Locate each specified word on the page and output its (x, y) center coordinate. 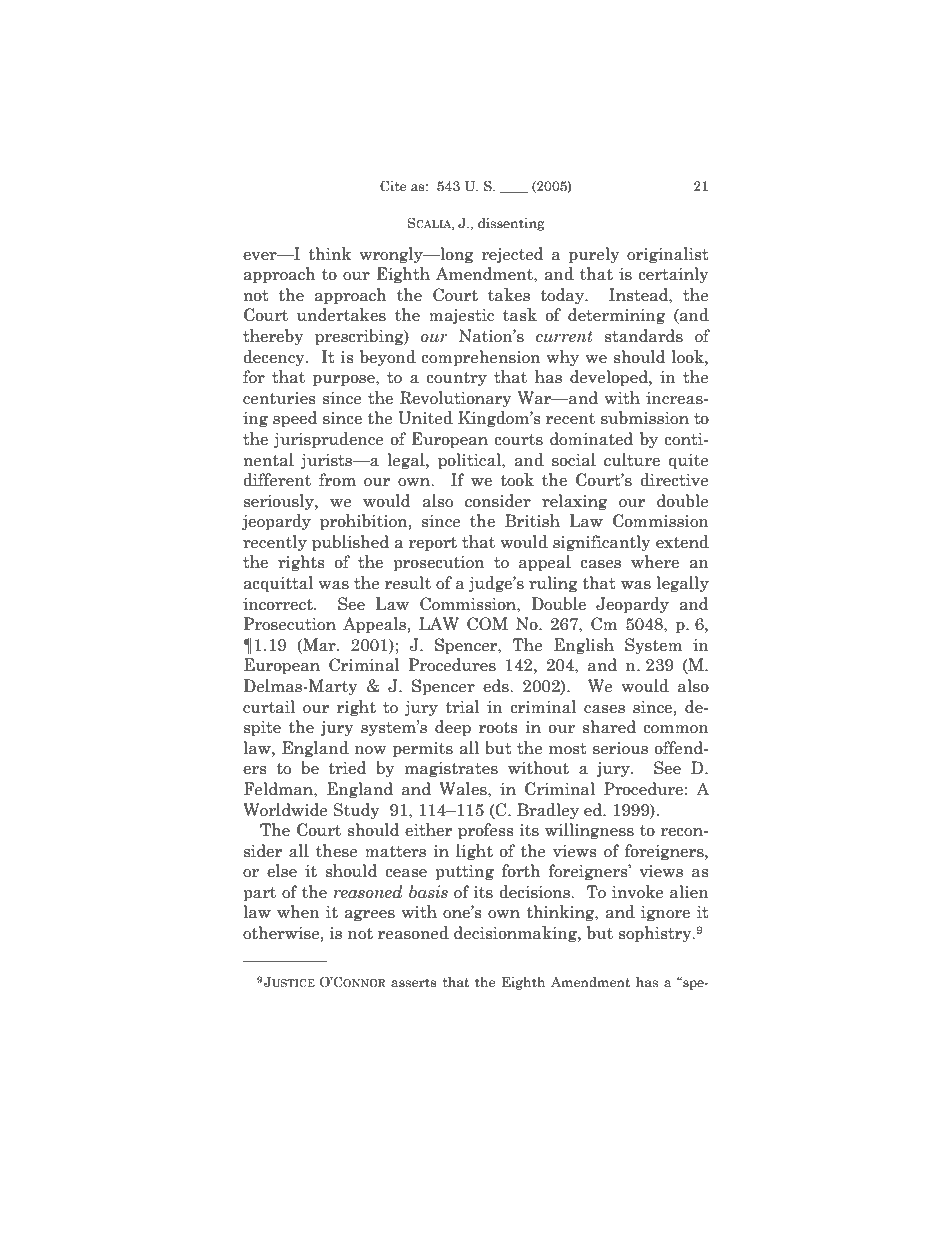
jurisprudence (329, 440)
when (298, 912)
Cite (393, 186)
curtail (269, 707)
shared (609, 727)
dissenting (511, 224)
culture (632, 460)
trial (462, 707)
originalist (668, 255)
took (517, 480)
